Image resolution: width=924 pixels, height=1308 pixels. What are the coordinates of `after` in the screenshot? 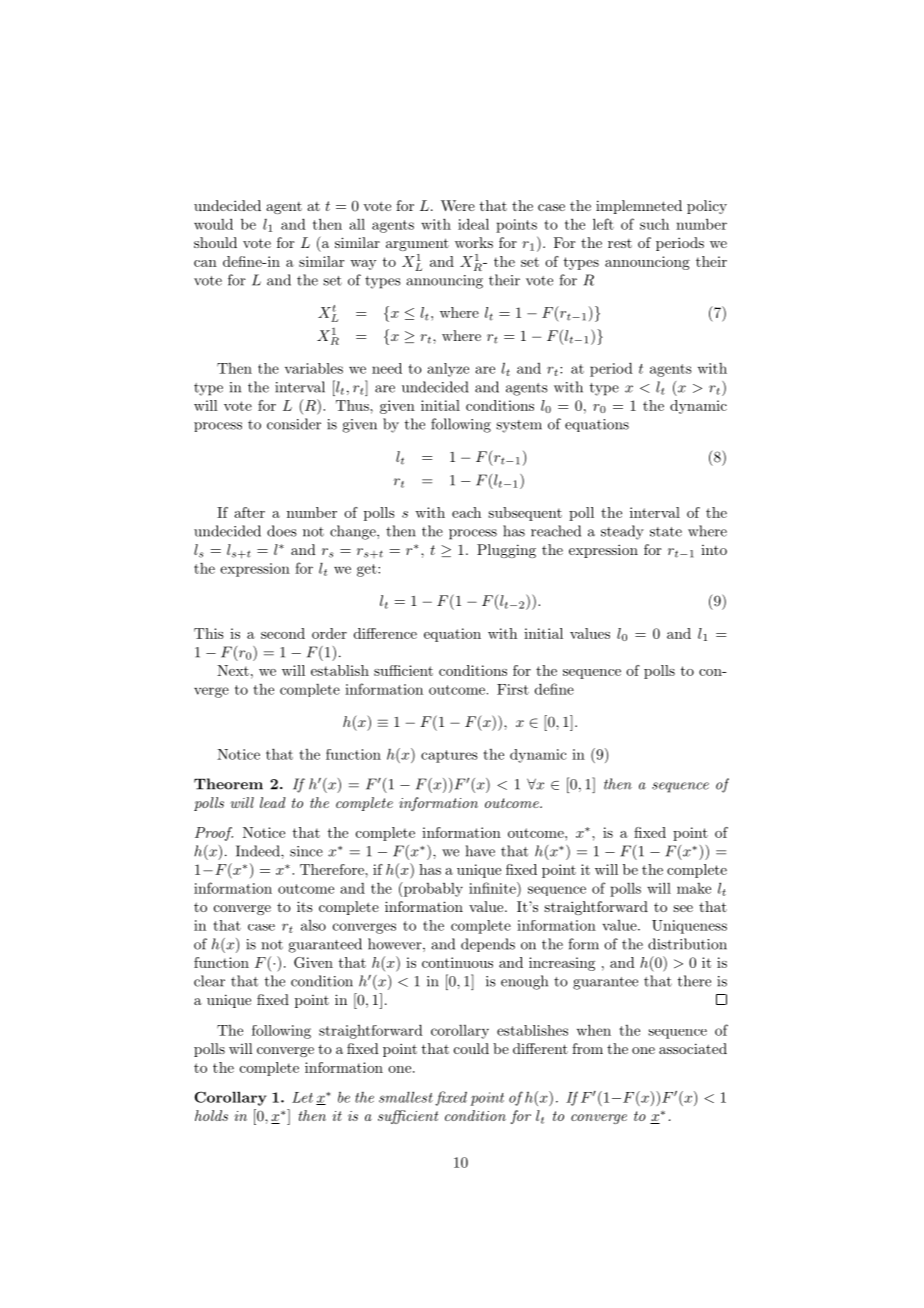 It's located at (249, 512).
